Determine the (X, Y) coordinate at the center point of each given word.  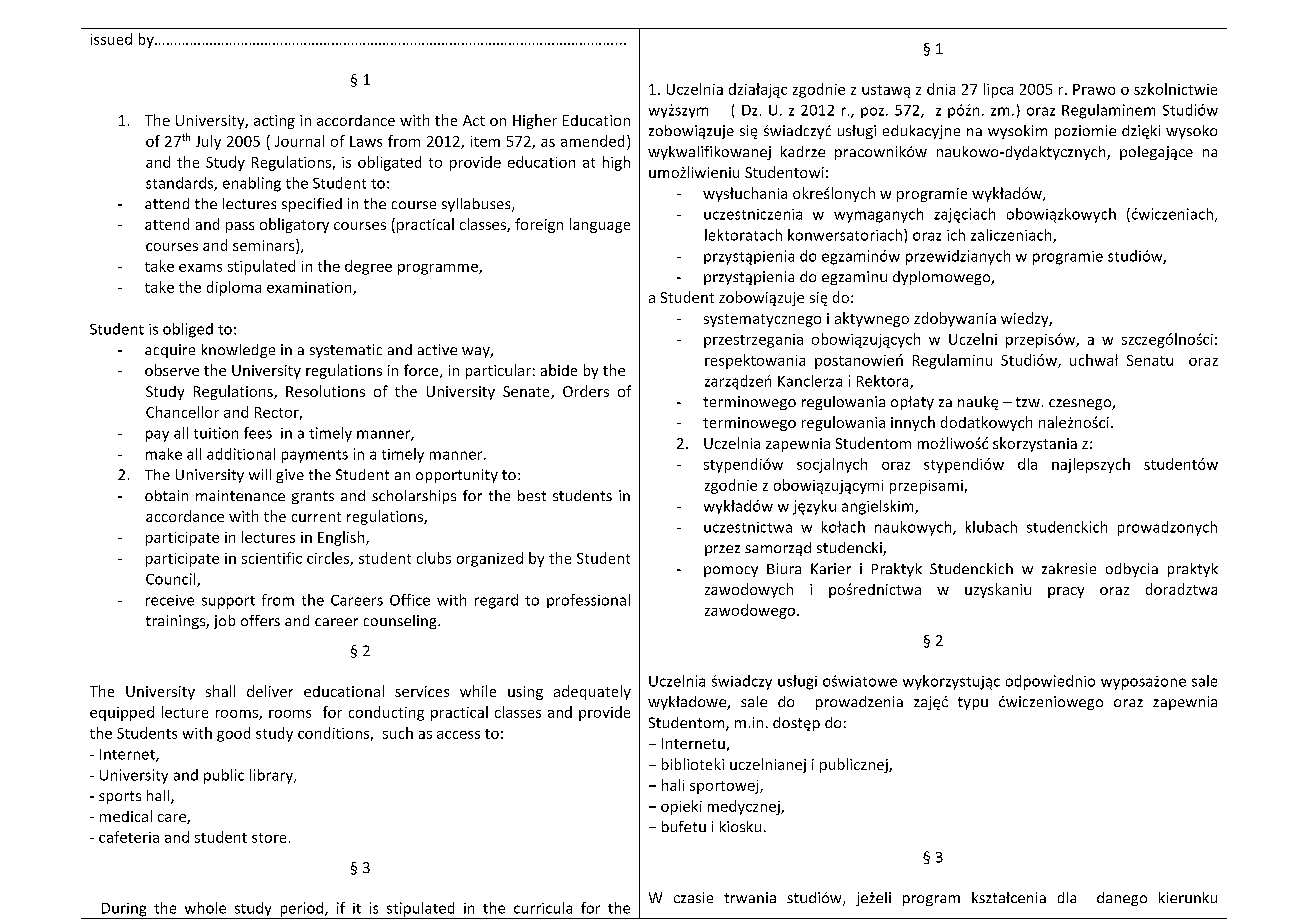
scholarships (414, 497)
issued (111, 39)
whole (205, 908)
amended (592, 141)
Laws (366, 141)
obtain (166, 495)
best (532, 495)
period (302, 910)
